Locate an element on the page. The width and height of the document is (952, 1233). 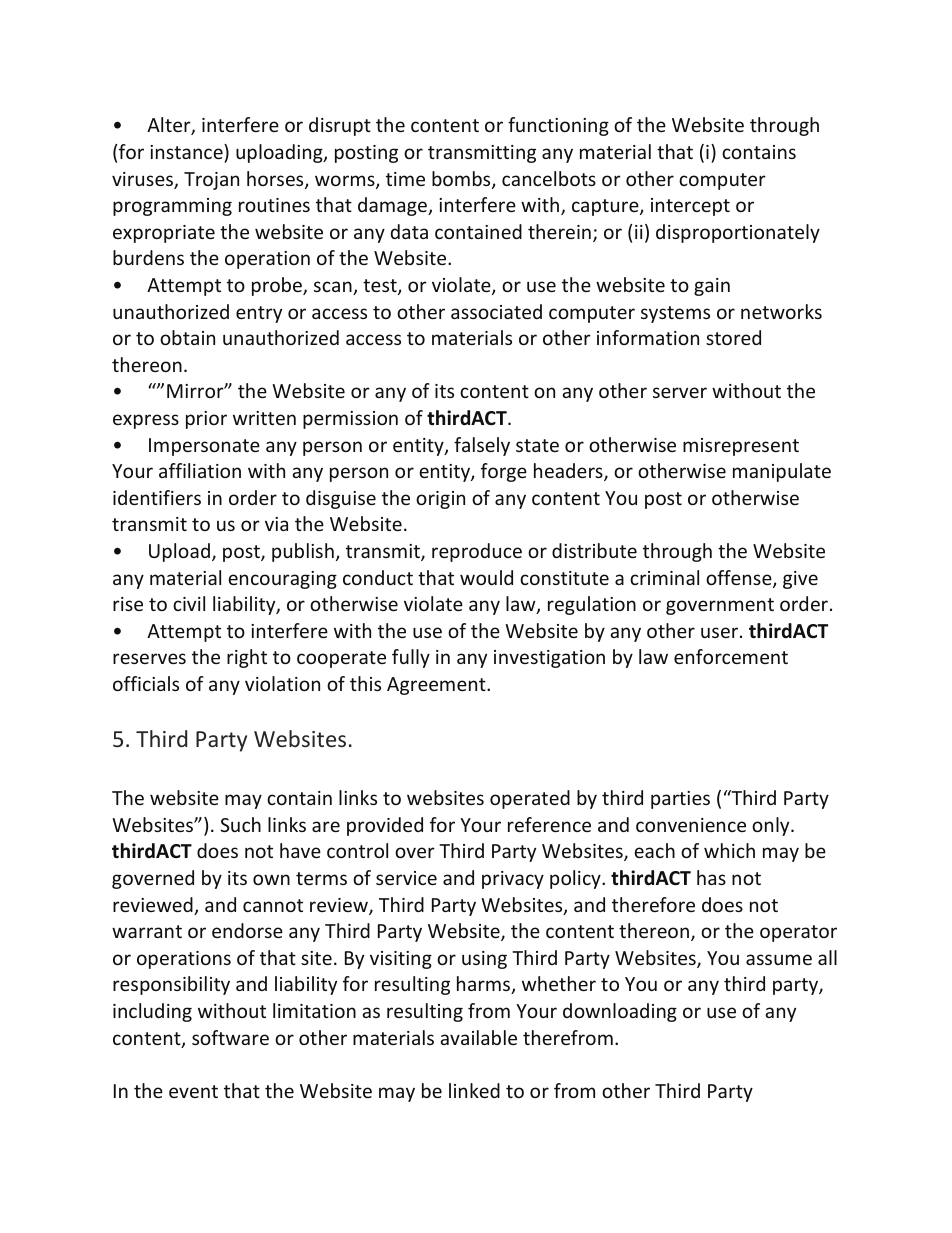
which is located at coordinates (729, 850).
